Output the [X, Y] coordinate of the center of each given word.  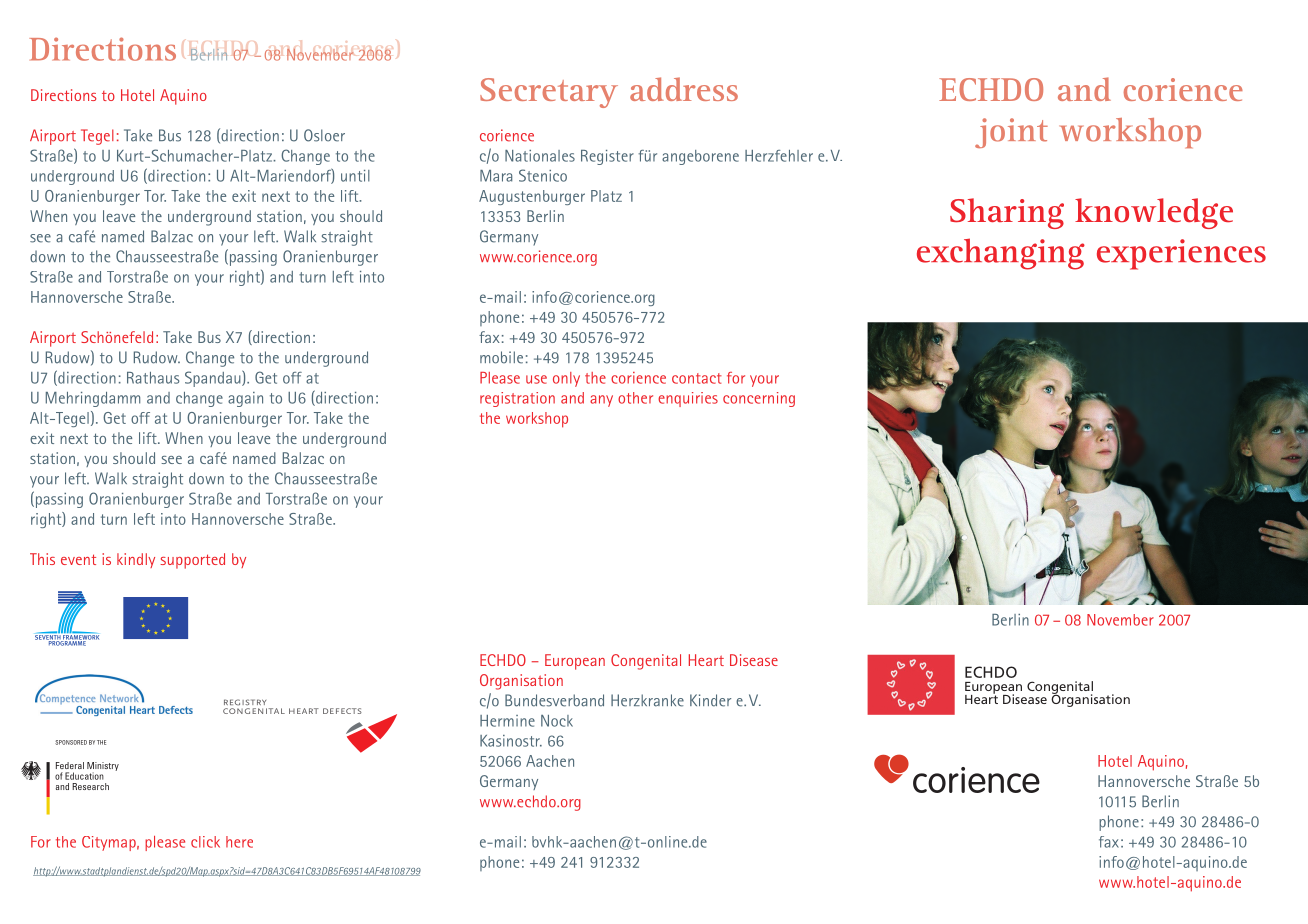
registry [245, 702]
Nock [557, 721]
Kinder [710, 700]
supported [192, 561]
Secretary [549, 93]
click [205, 842]
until [355, 176]
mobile [501, 357]
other [635, 398]
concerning [759, 399]
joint [1011, 133]
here [239, 842]
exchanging [1001, 254]
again [245, 399]
